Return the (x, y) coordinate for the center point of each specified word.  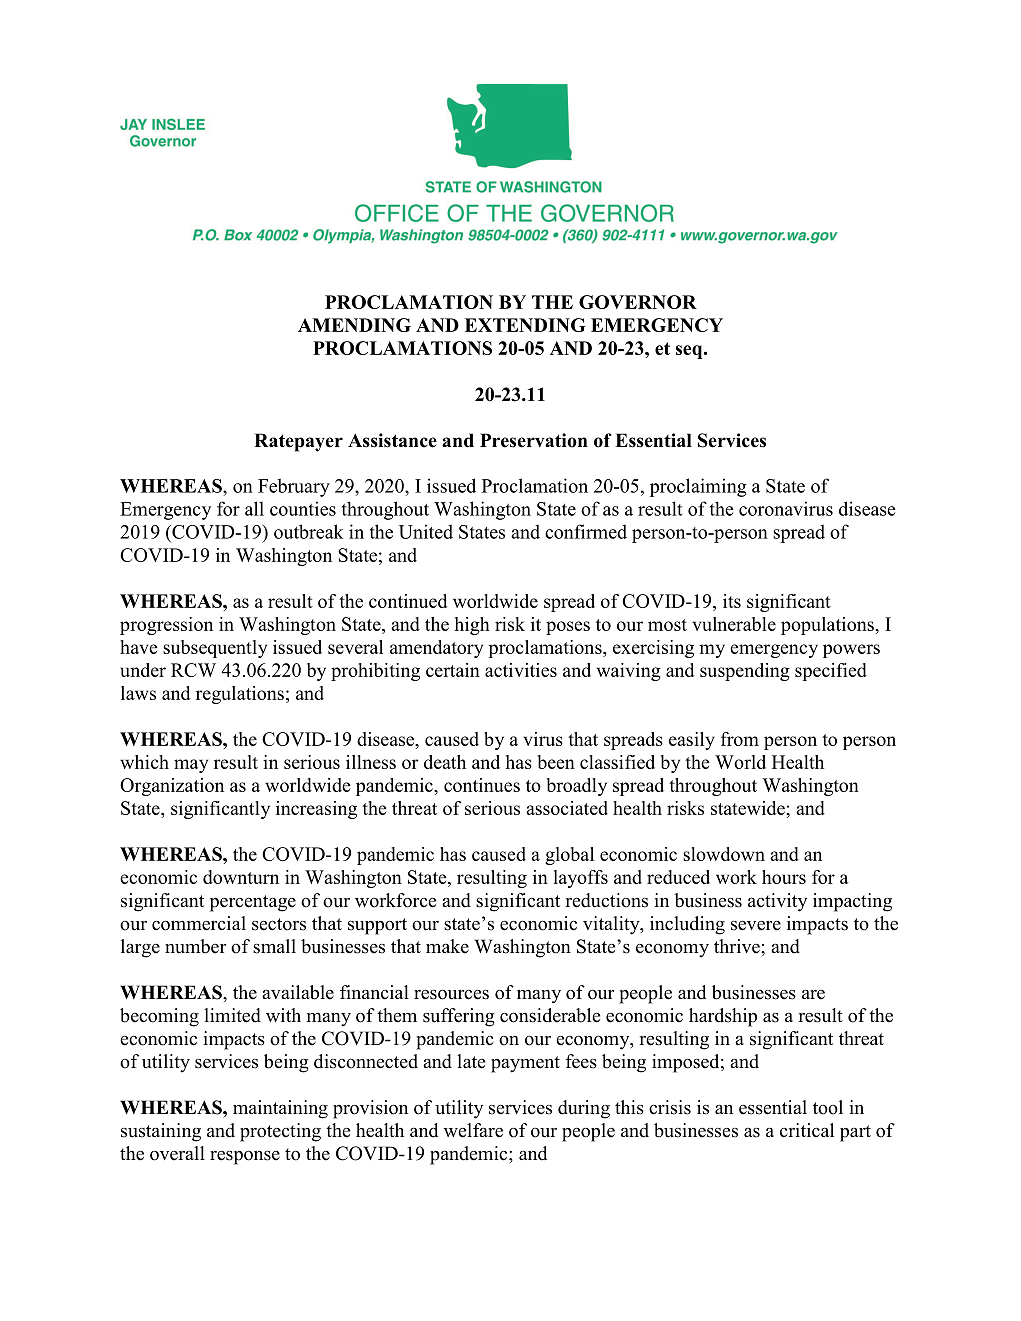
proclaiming (698, 487)
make (447, 946)
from (740, 739)
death (445, 762)
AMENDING (354, 325)
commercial (199, 923)
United (426, 531)
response (245, 1158)
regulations (240, 695)
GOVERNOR (638, 302)
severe (756, 926)
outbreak (309, 531)
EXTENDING (525, 325)
